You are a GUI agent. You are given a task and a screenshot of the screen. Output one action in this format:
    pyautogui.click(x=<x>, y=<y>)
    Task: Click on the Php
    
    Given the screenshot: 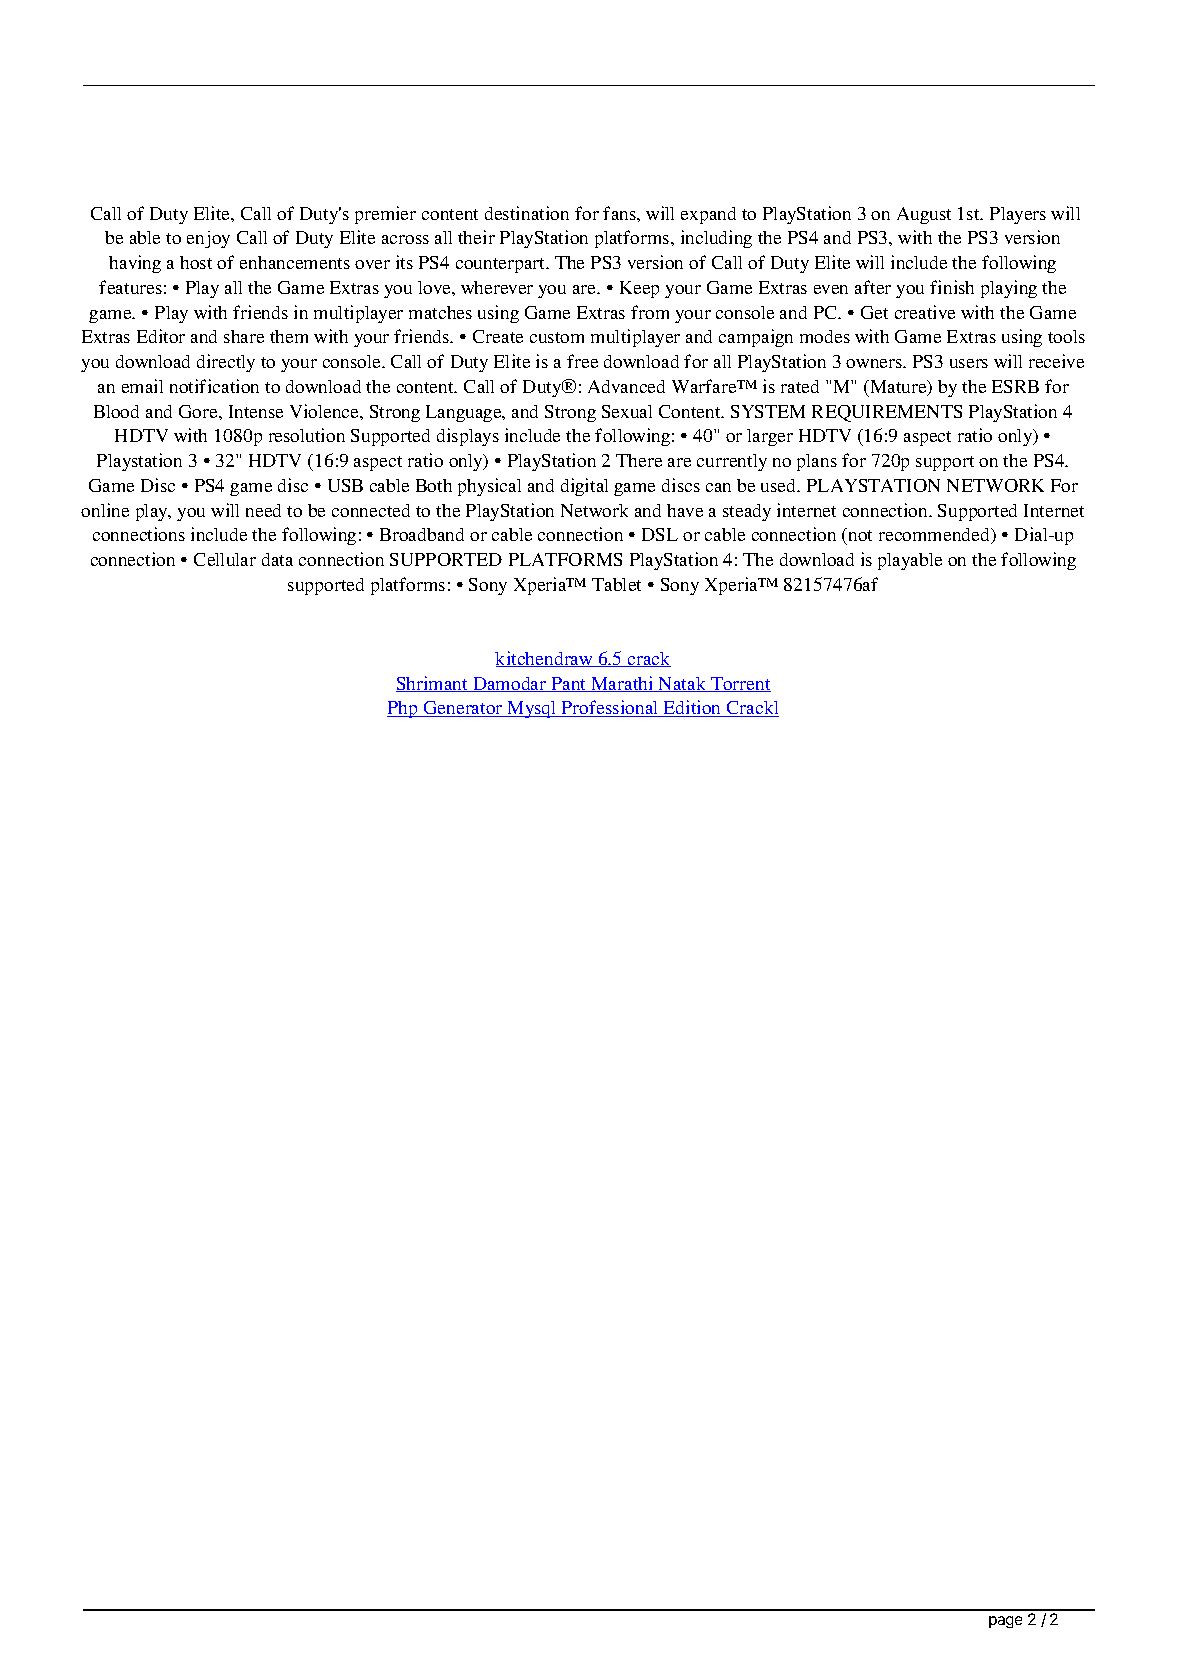 What is the action you would take?
    pyautogui.click(x=404, y=709)
